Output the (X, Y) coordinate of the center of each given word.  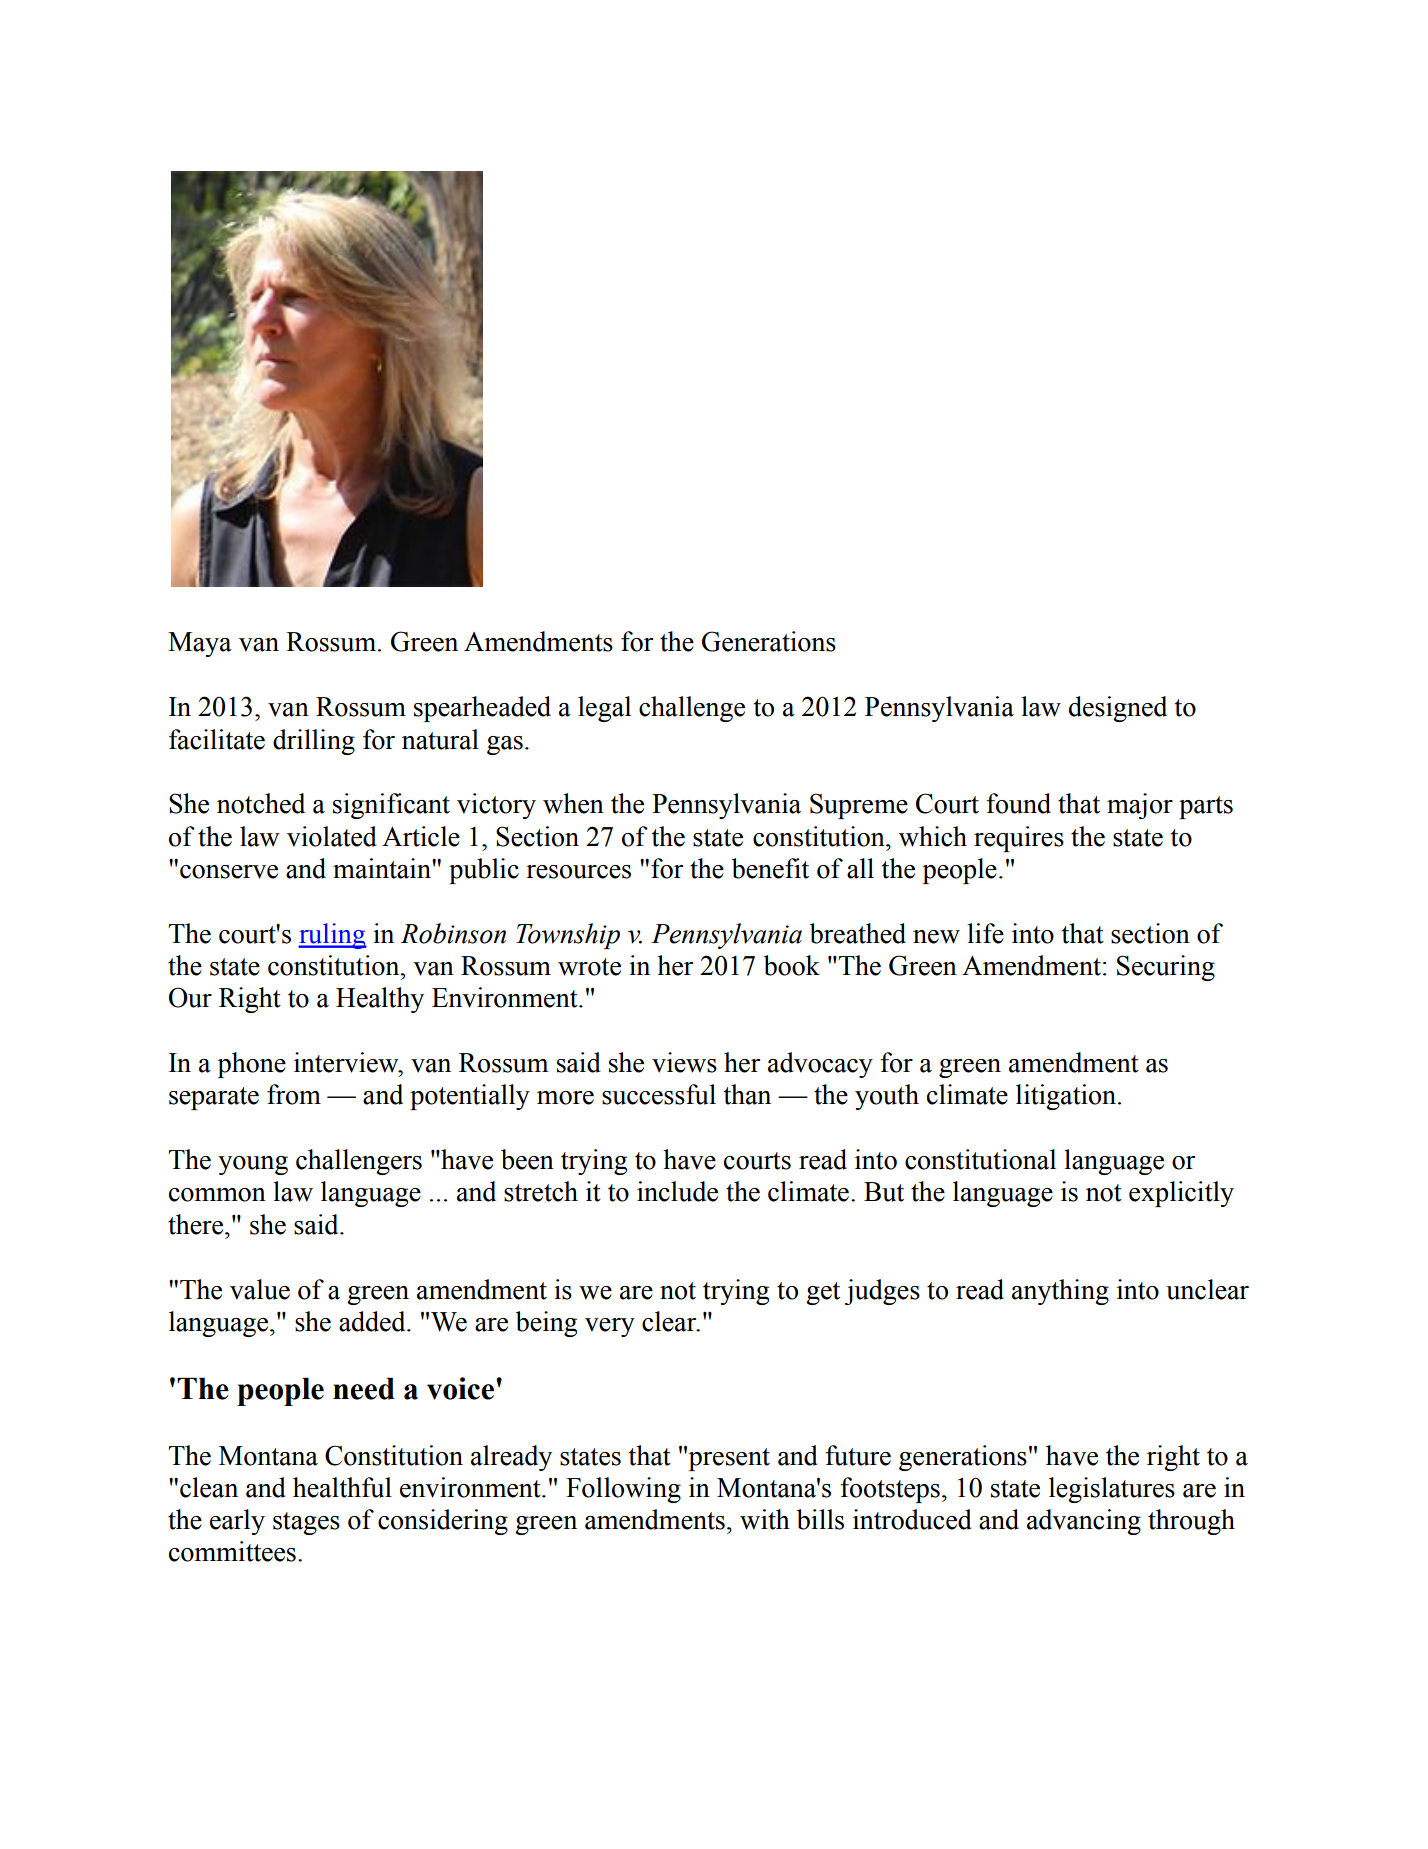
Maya (200, 644)
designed (1118, 709)
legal (604, 709)
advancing (1084, 1522)
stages (306, 1523)
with (765, 1519)
